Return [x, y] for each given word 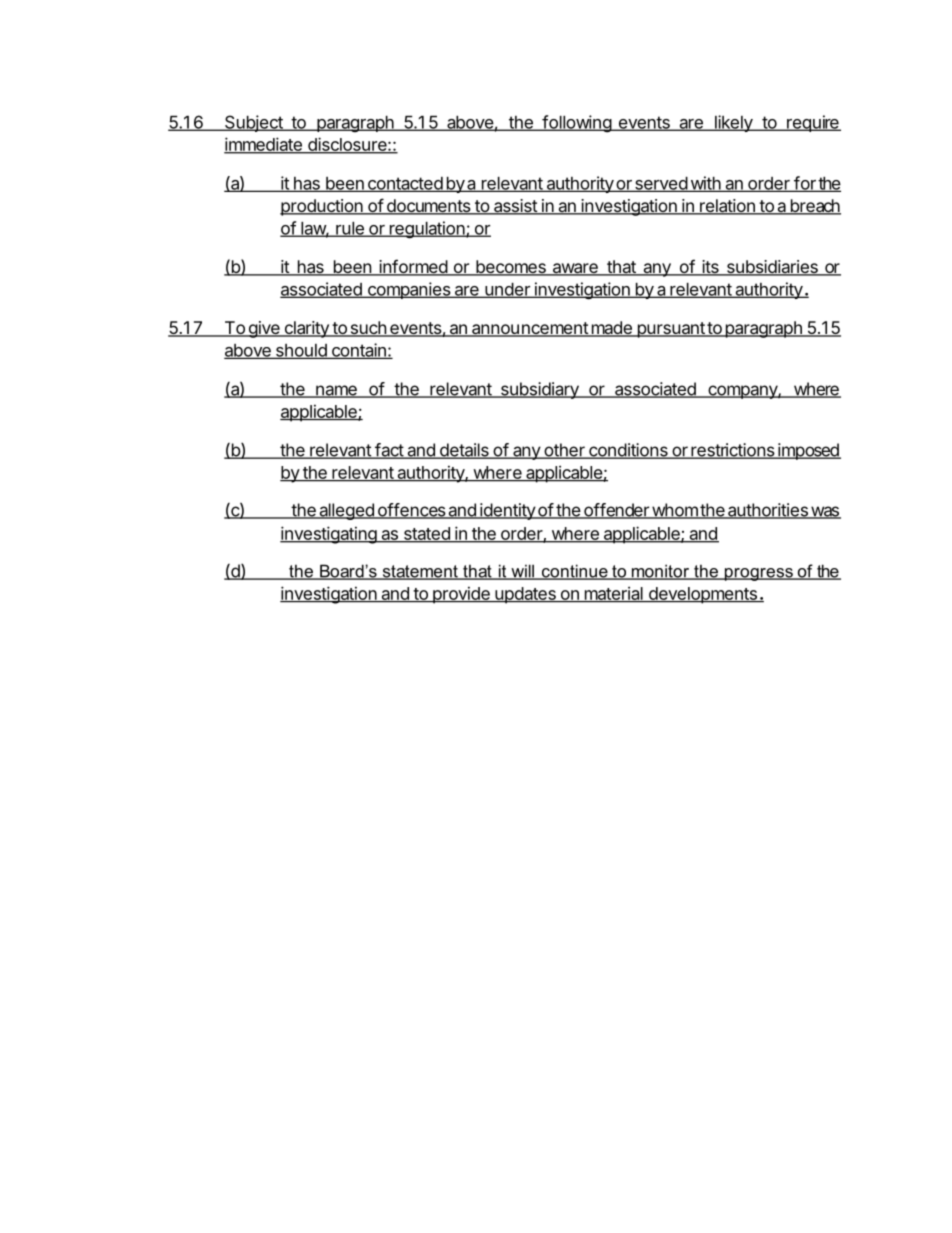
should [301, 351]
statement [420, 572]
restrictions [733, 451]
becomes [511, 268]
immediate [264, 145]
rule [350, 229]
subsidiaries [772, 268]
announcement [530, 329]
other [564, 451]
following [576, 124]
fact [389, 451]
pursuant [670, 330]
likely [733, 123]
